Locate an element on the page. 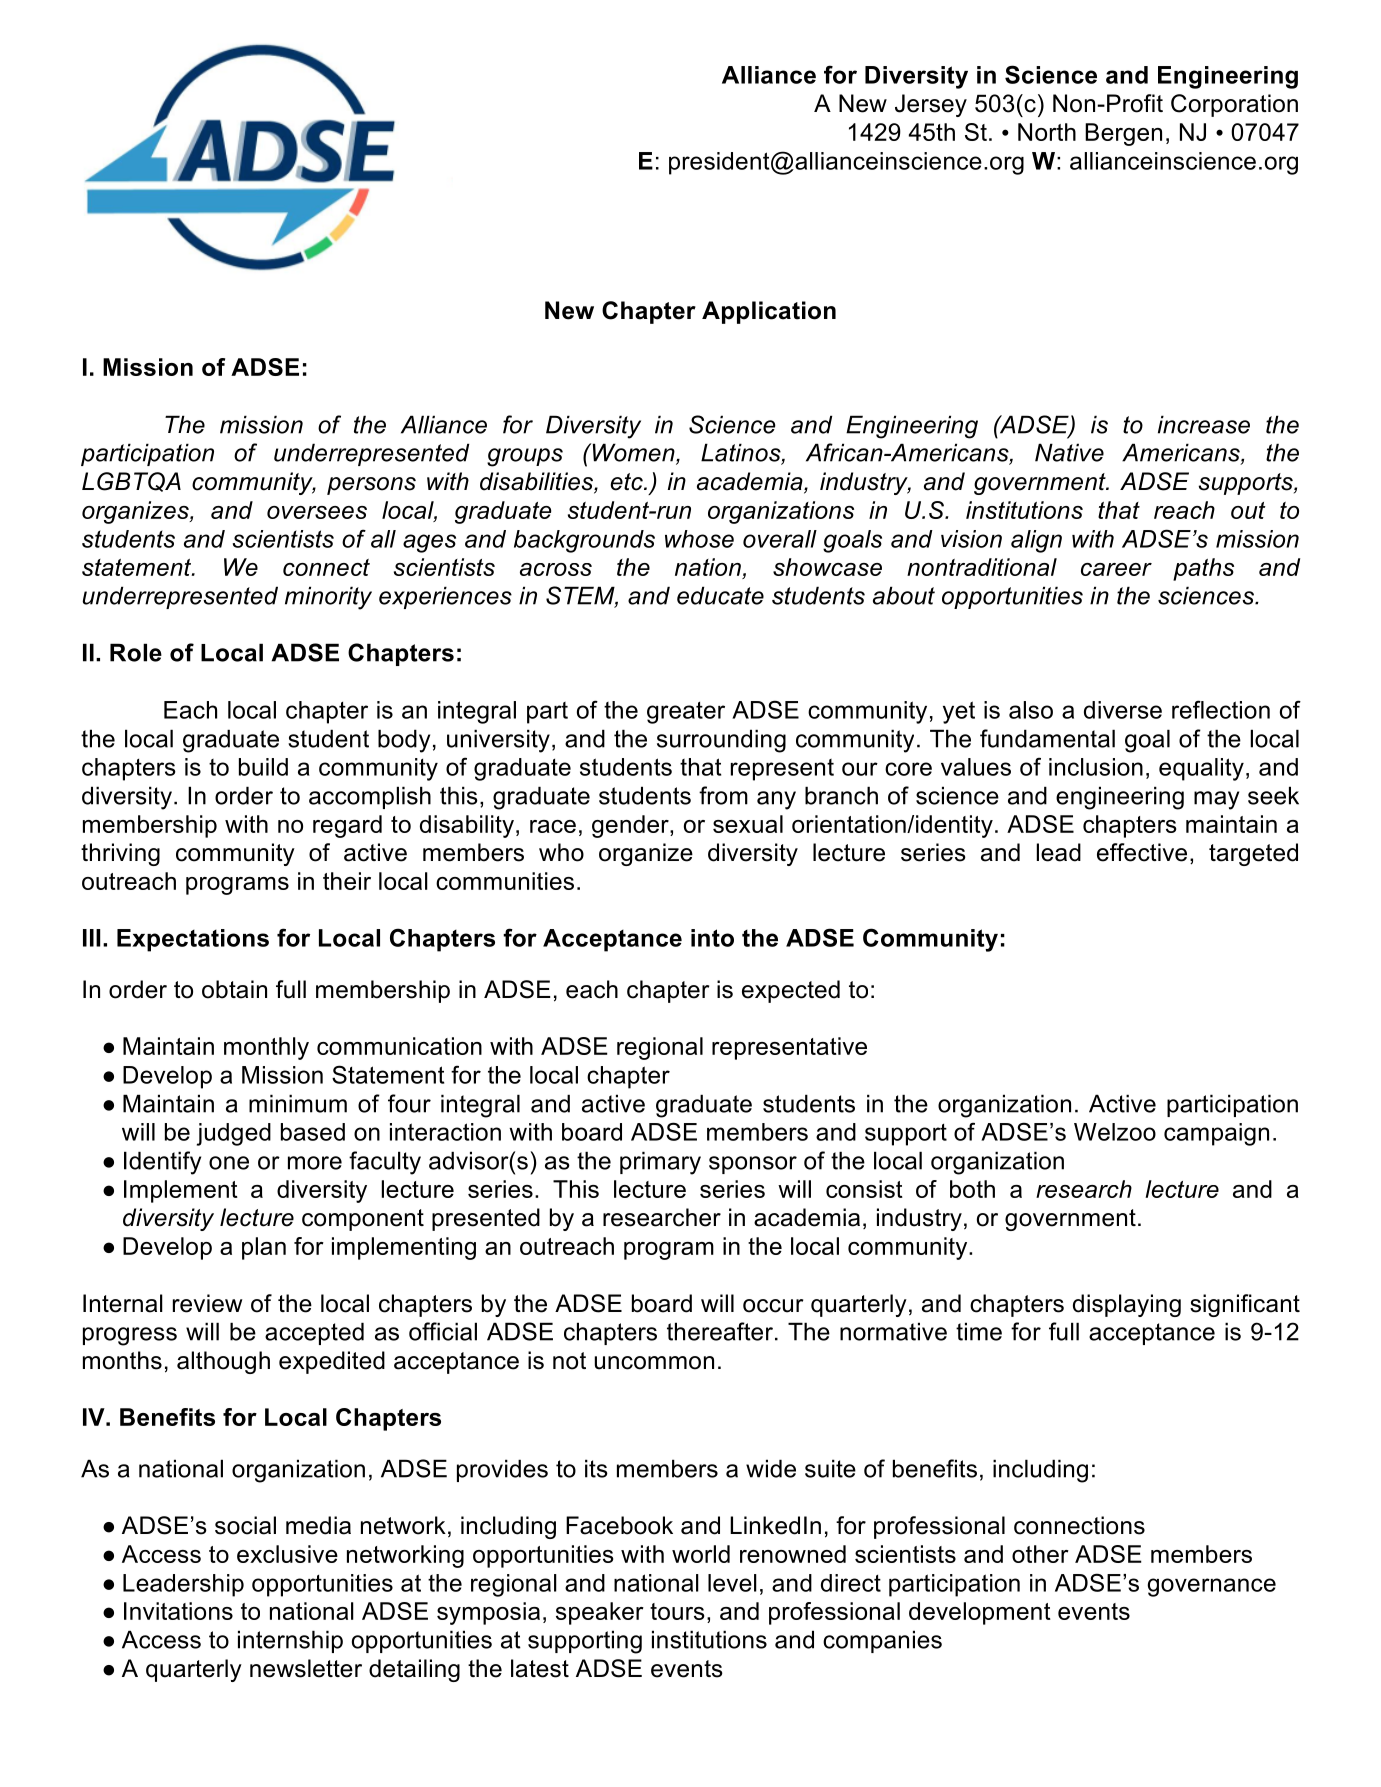 This document has width=1381, height=1787. effective is located at coordinates (1142, 852).
